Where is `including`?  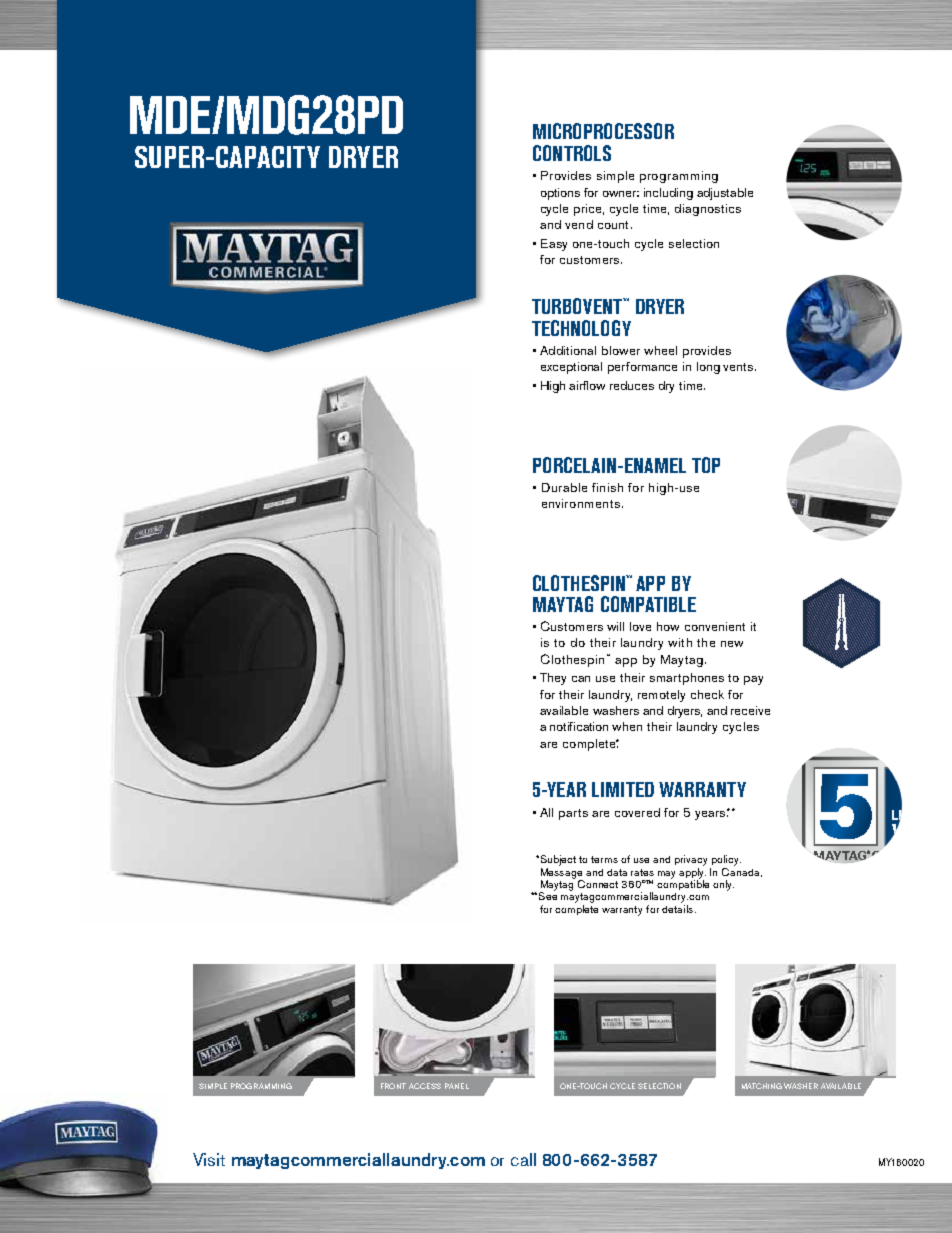 including is located at coordinates (668, 194).
